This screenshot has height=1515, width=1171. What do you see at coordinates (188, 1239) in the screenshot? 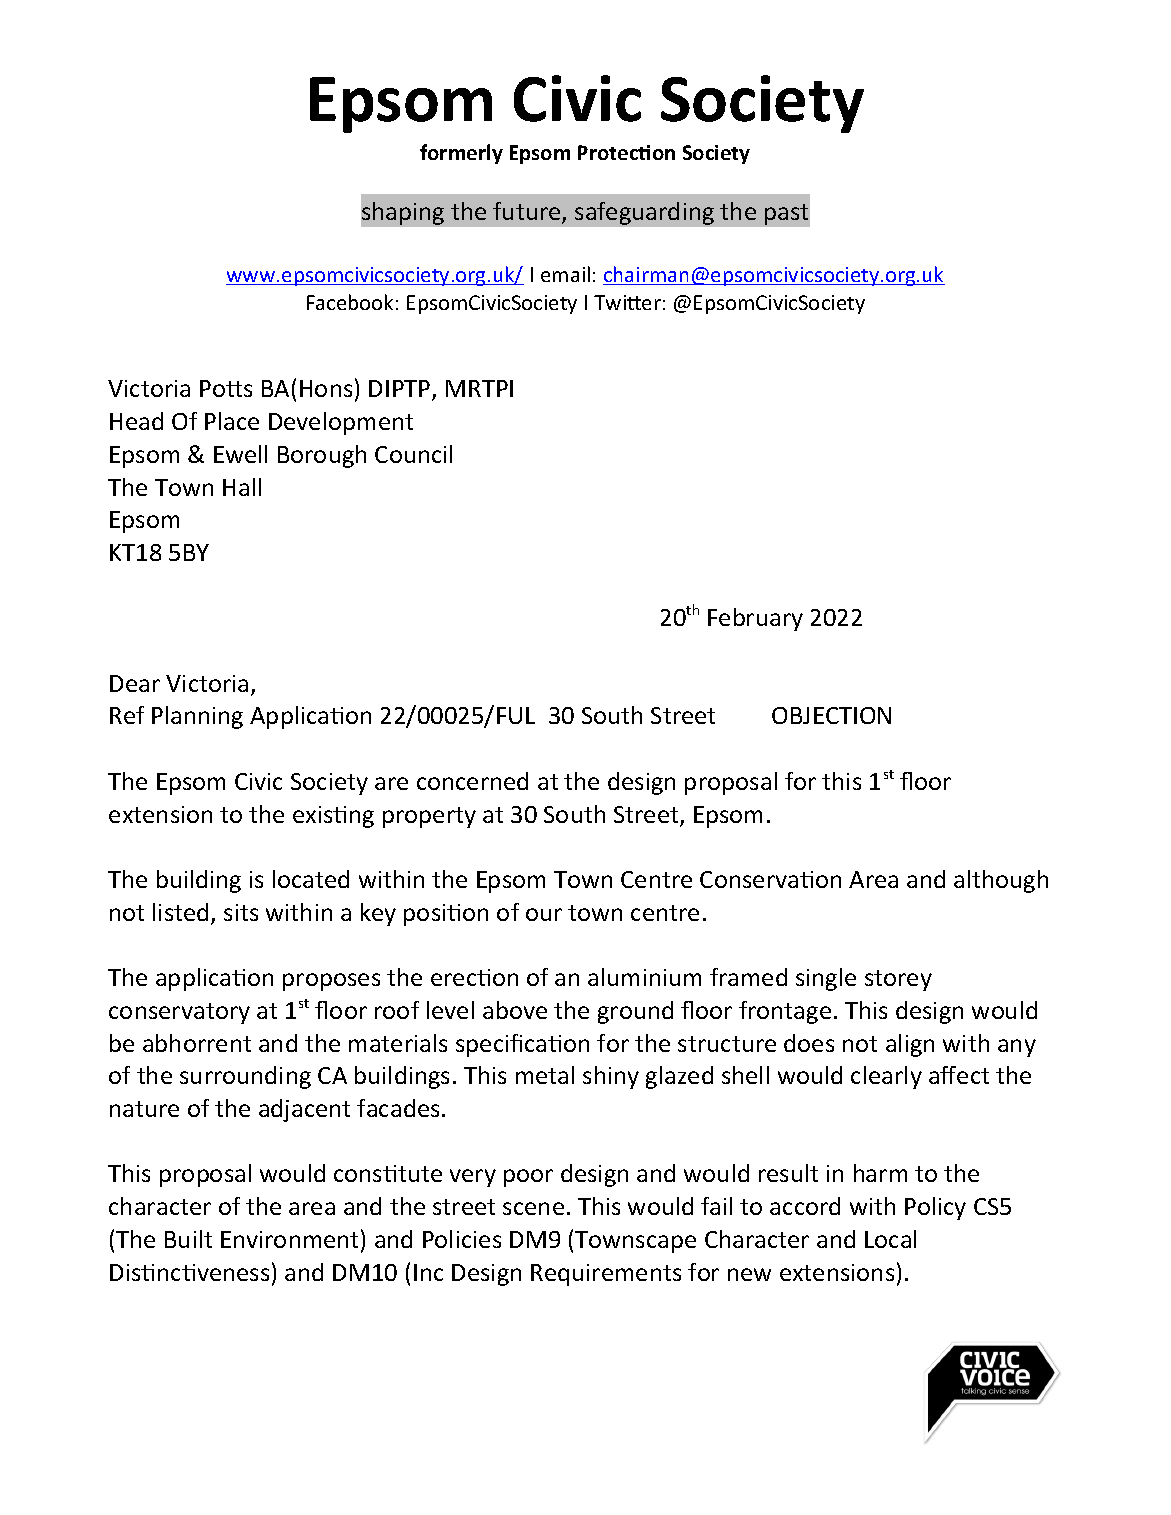
I see `Built` at bounding box center [188, 1239].
